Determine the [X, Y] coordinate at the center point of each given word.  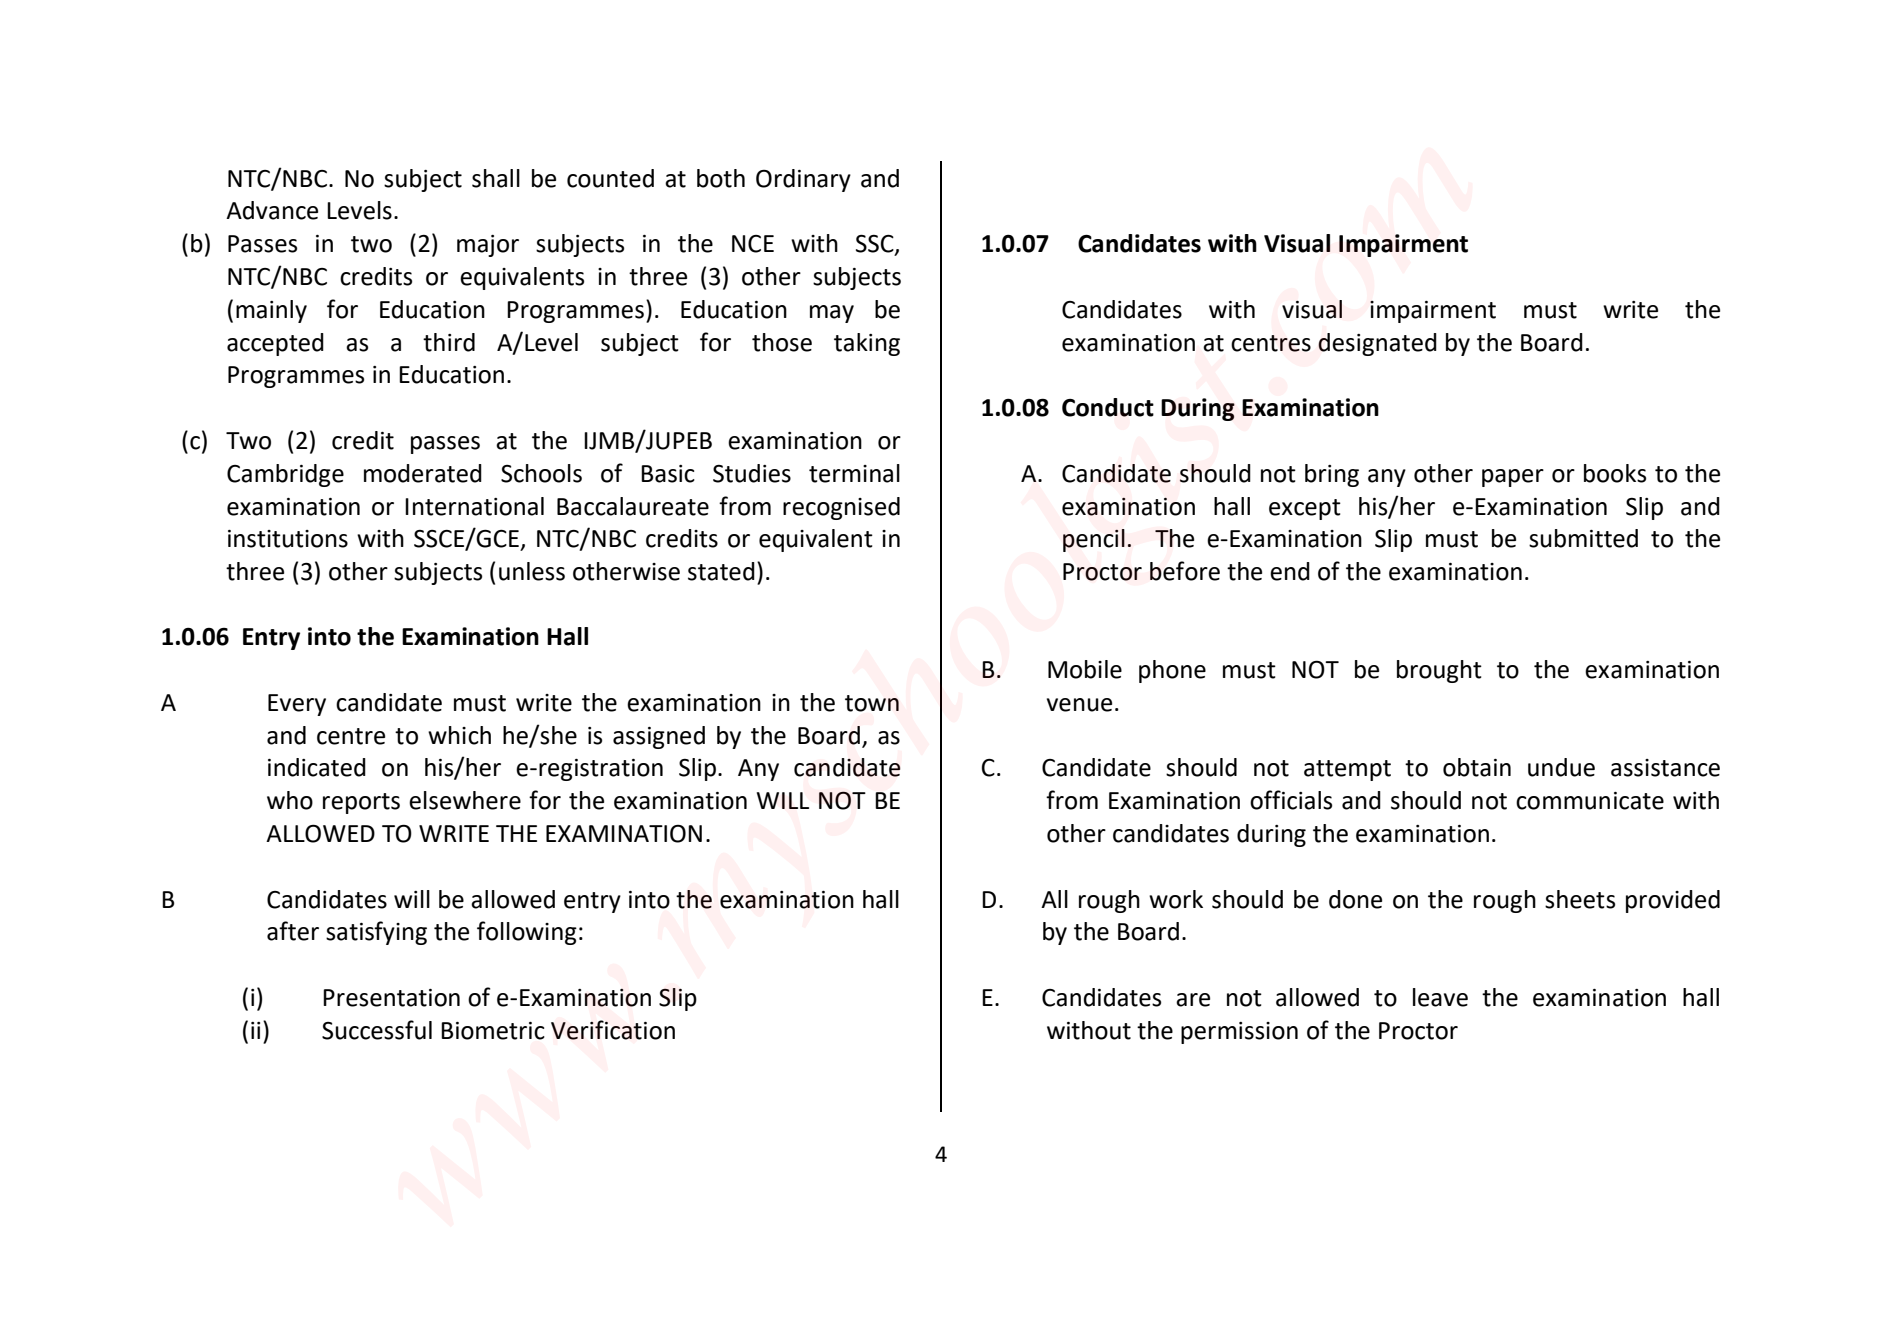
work [1176, 899]
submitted [1583, 538]
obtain [1477, 767]
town [872, 703]
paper [1513, 478]
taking [867, 344]
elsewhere [465, 800]
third [449, 342]
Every [297, 705]
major [488, 246]
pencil [1094, 540]
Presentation [391, 998]
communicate [1590, 801]
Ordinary [803, 180]
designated [1377, 344]
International [474, 506]
